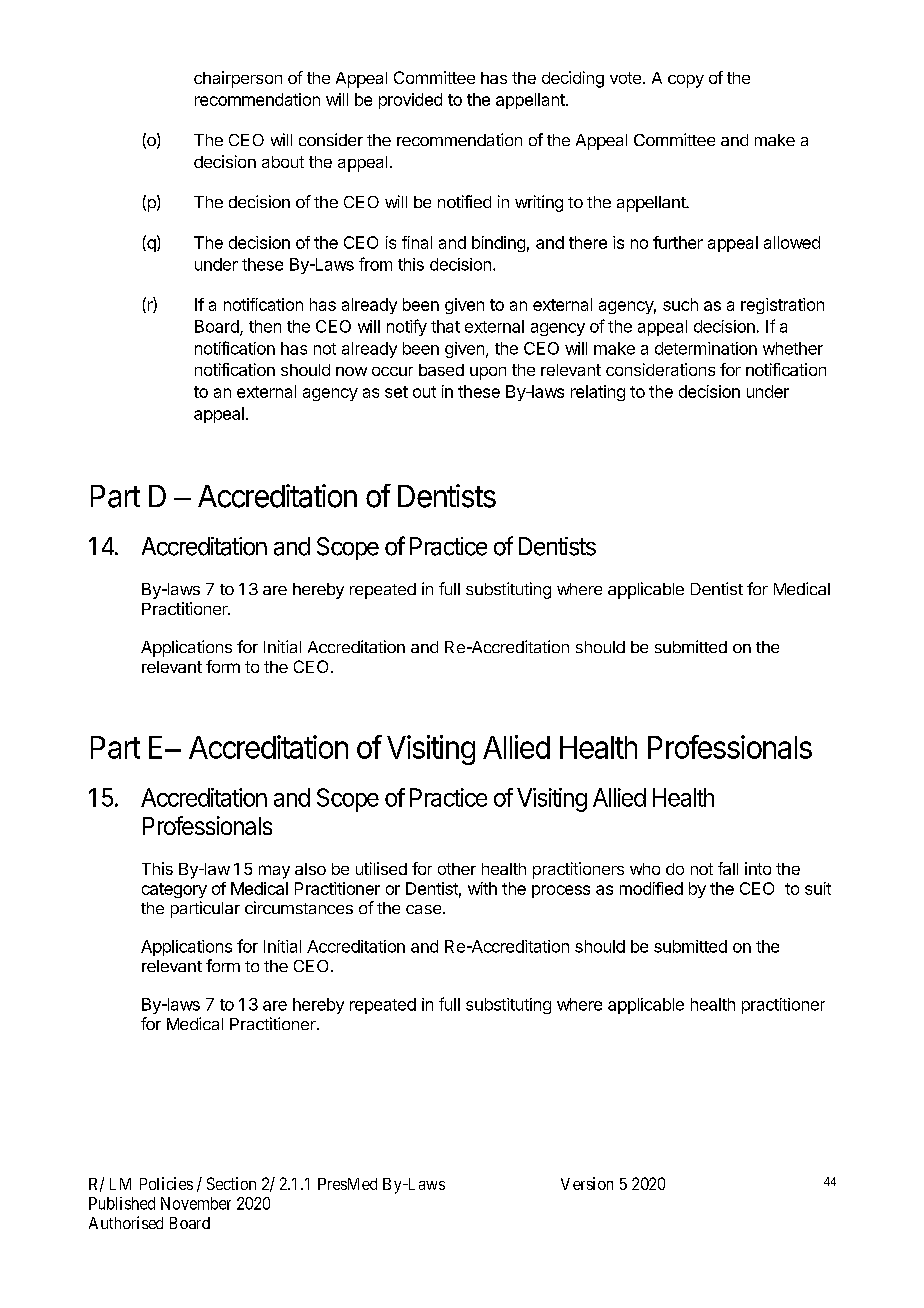  I want to click on November, so click(196, 1203).
